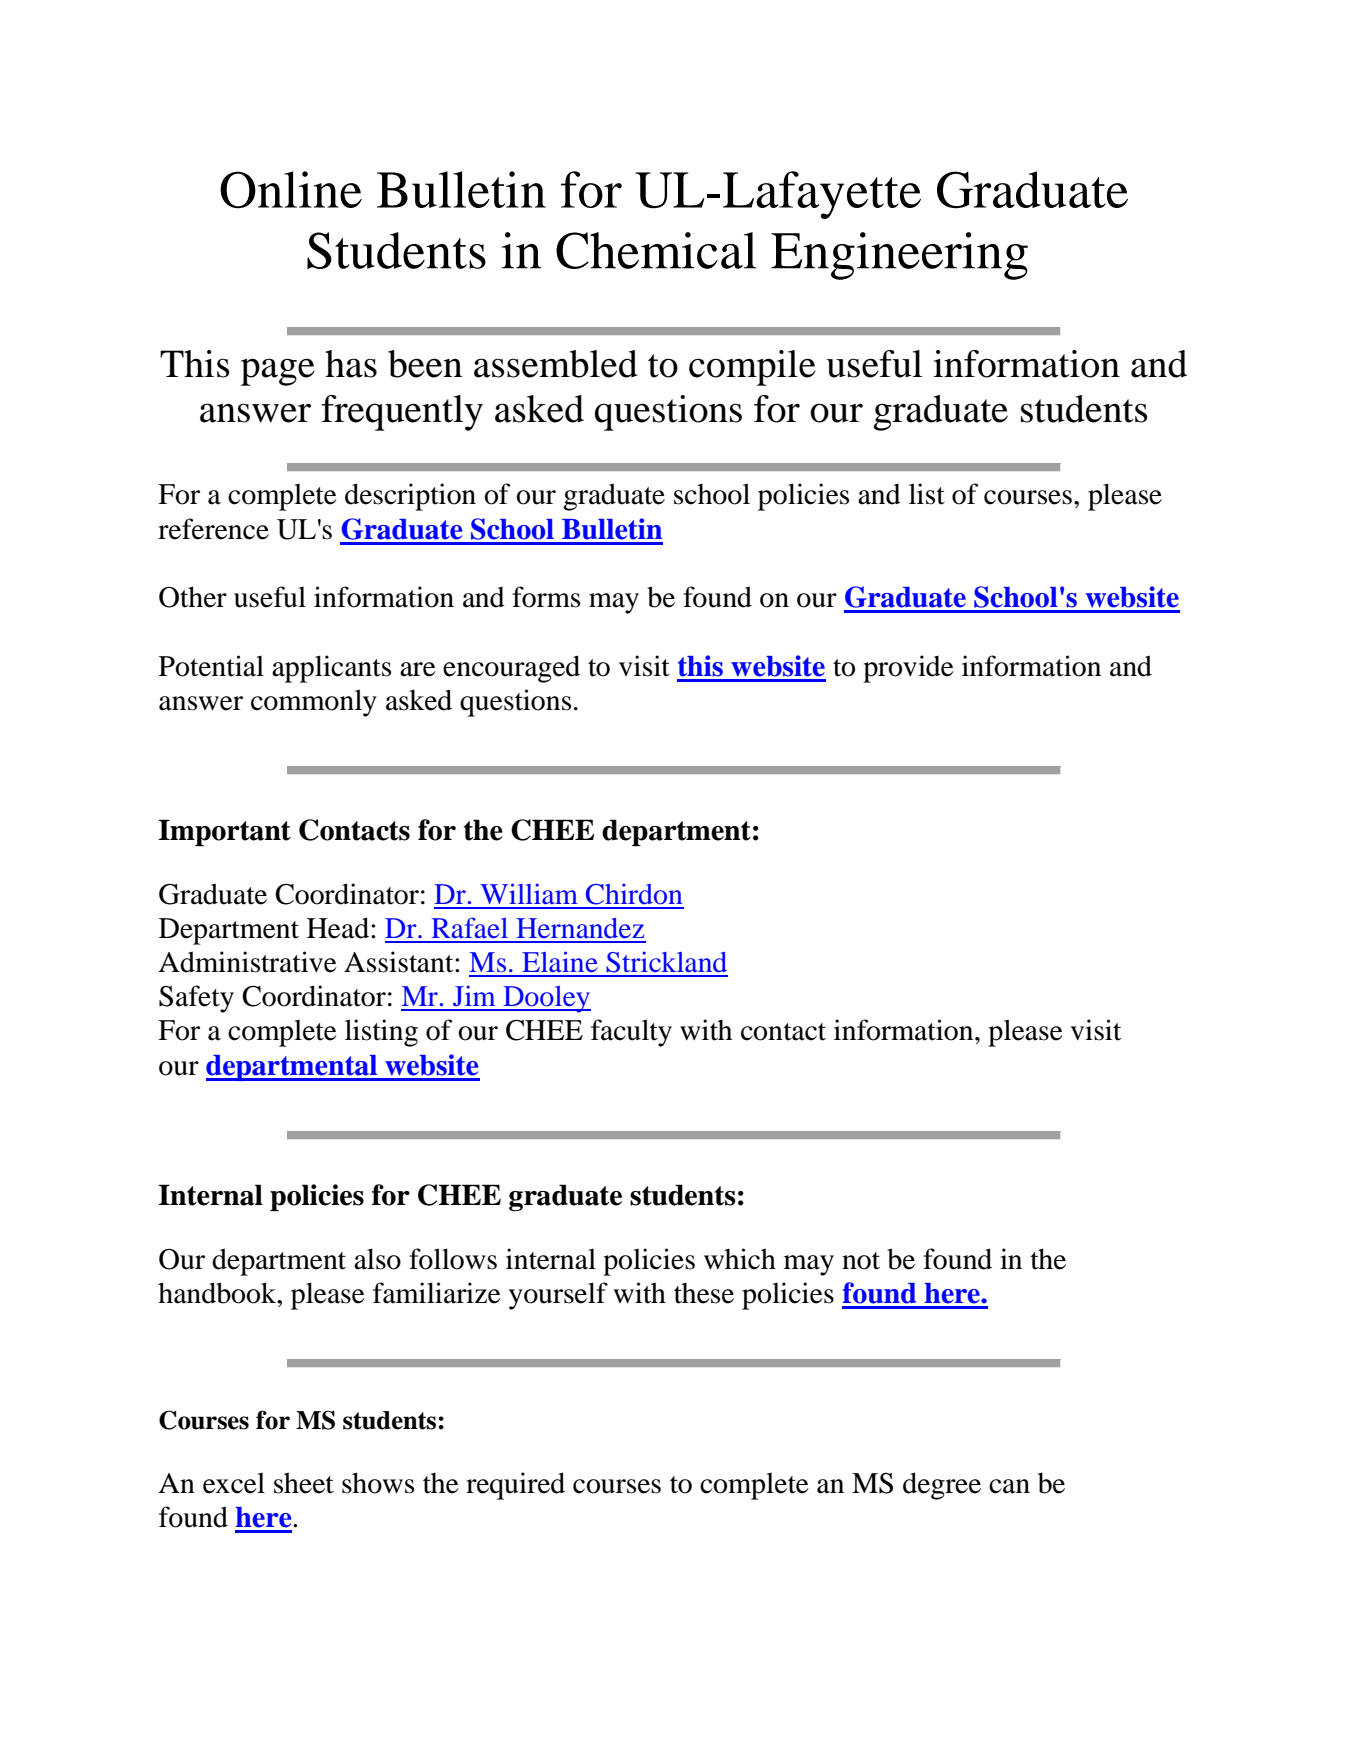  What do you see at coordinates (631, 1033) in the page?
I see `faculty` at bounding box center [631, 1033].
